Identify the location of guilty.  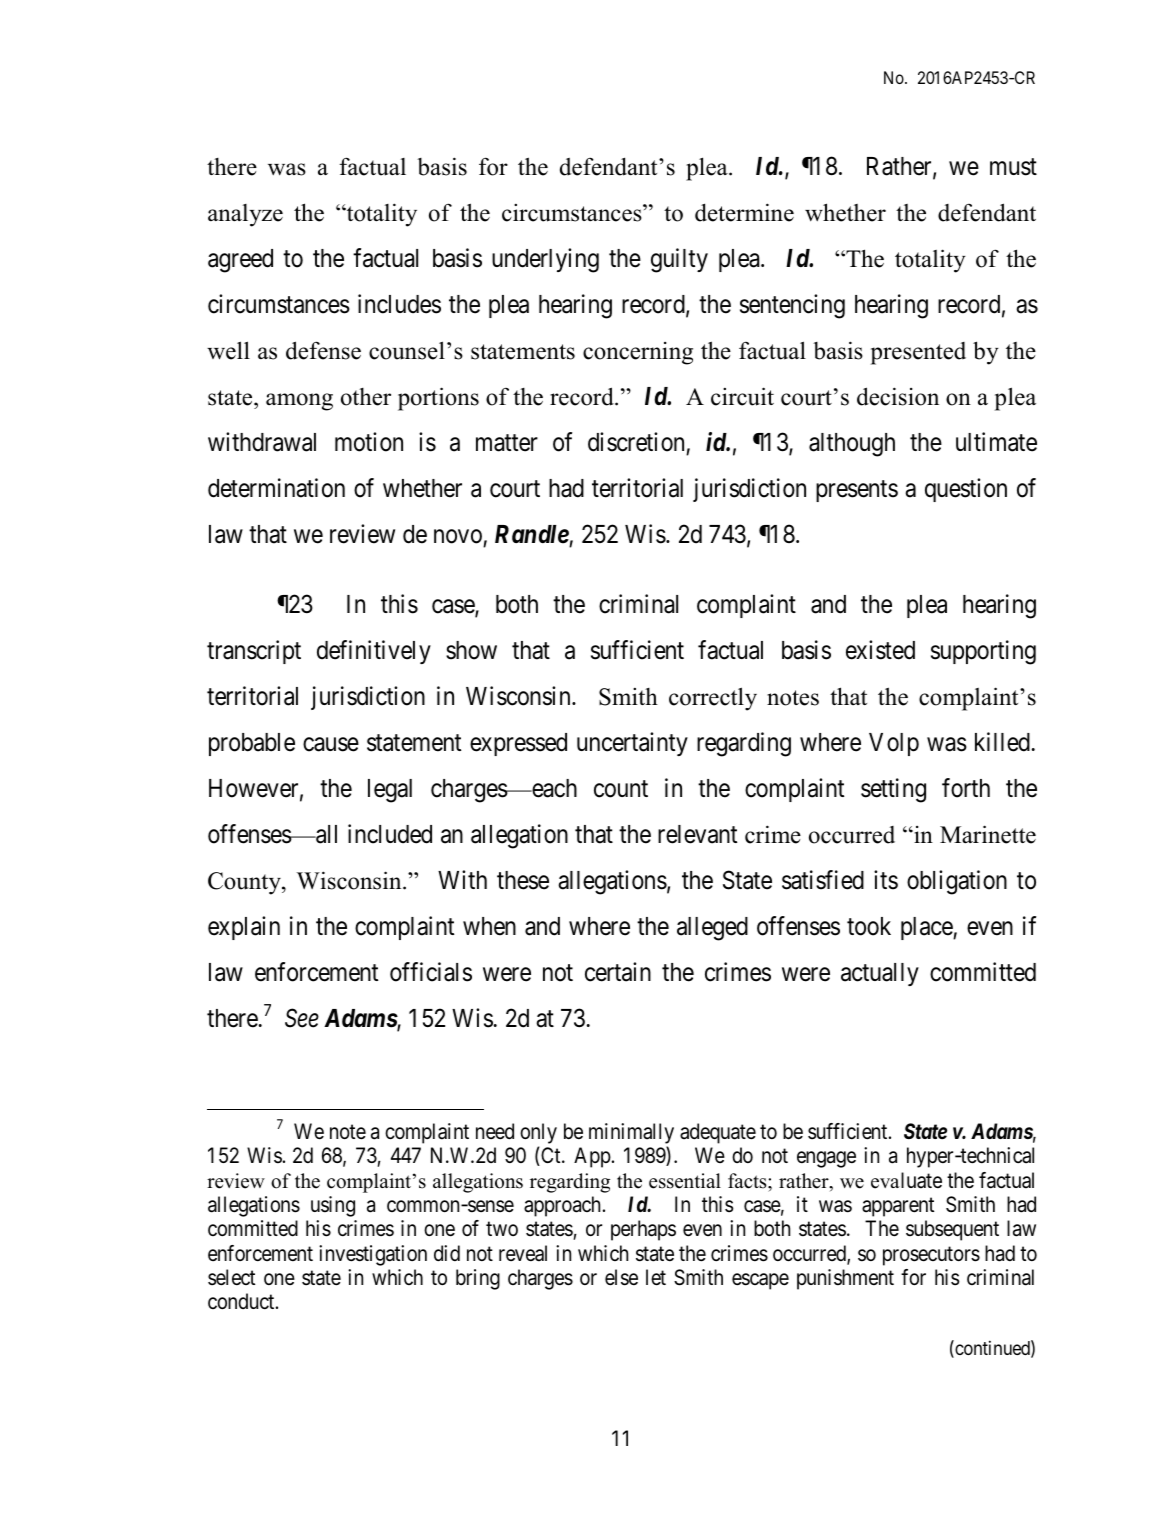
(679, 260).
